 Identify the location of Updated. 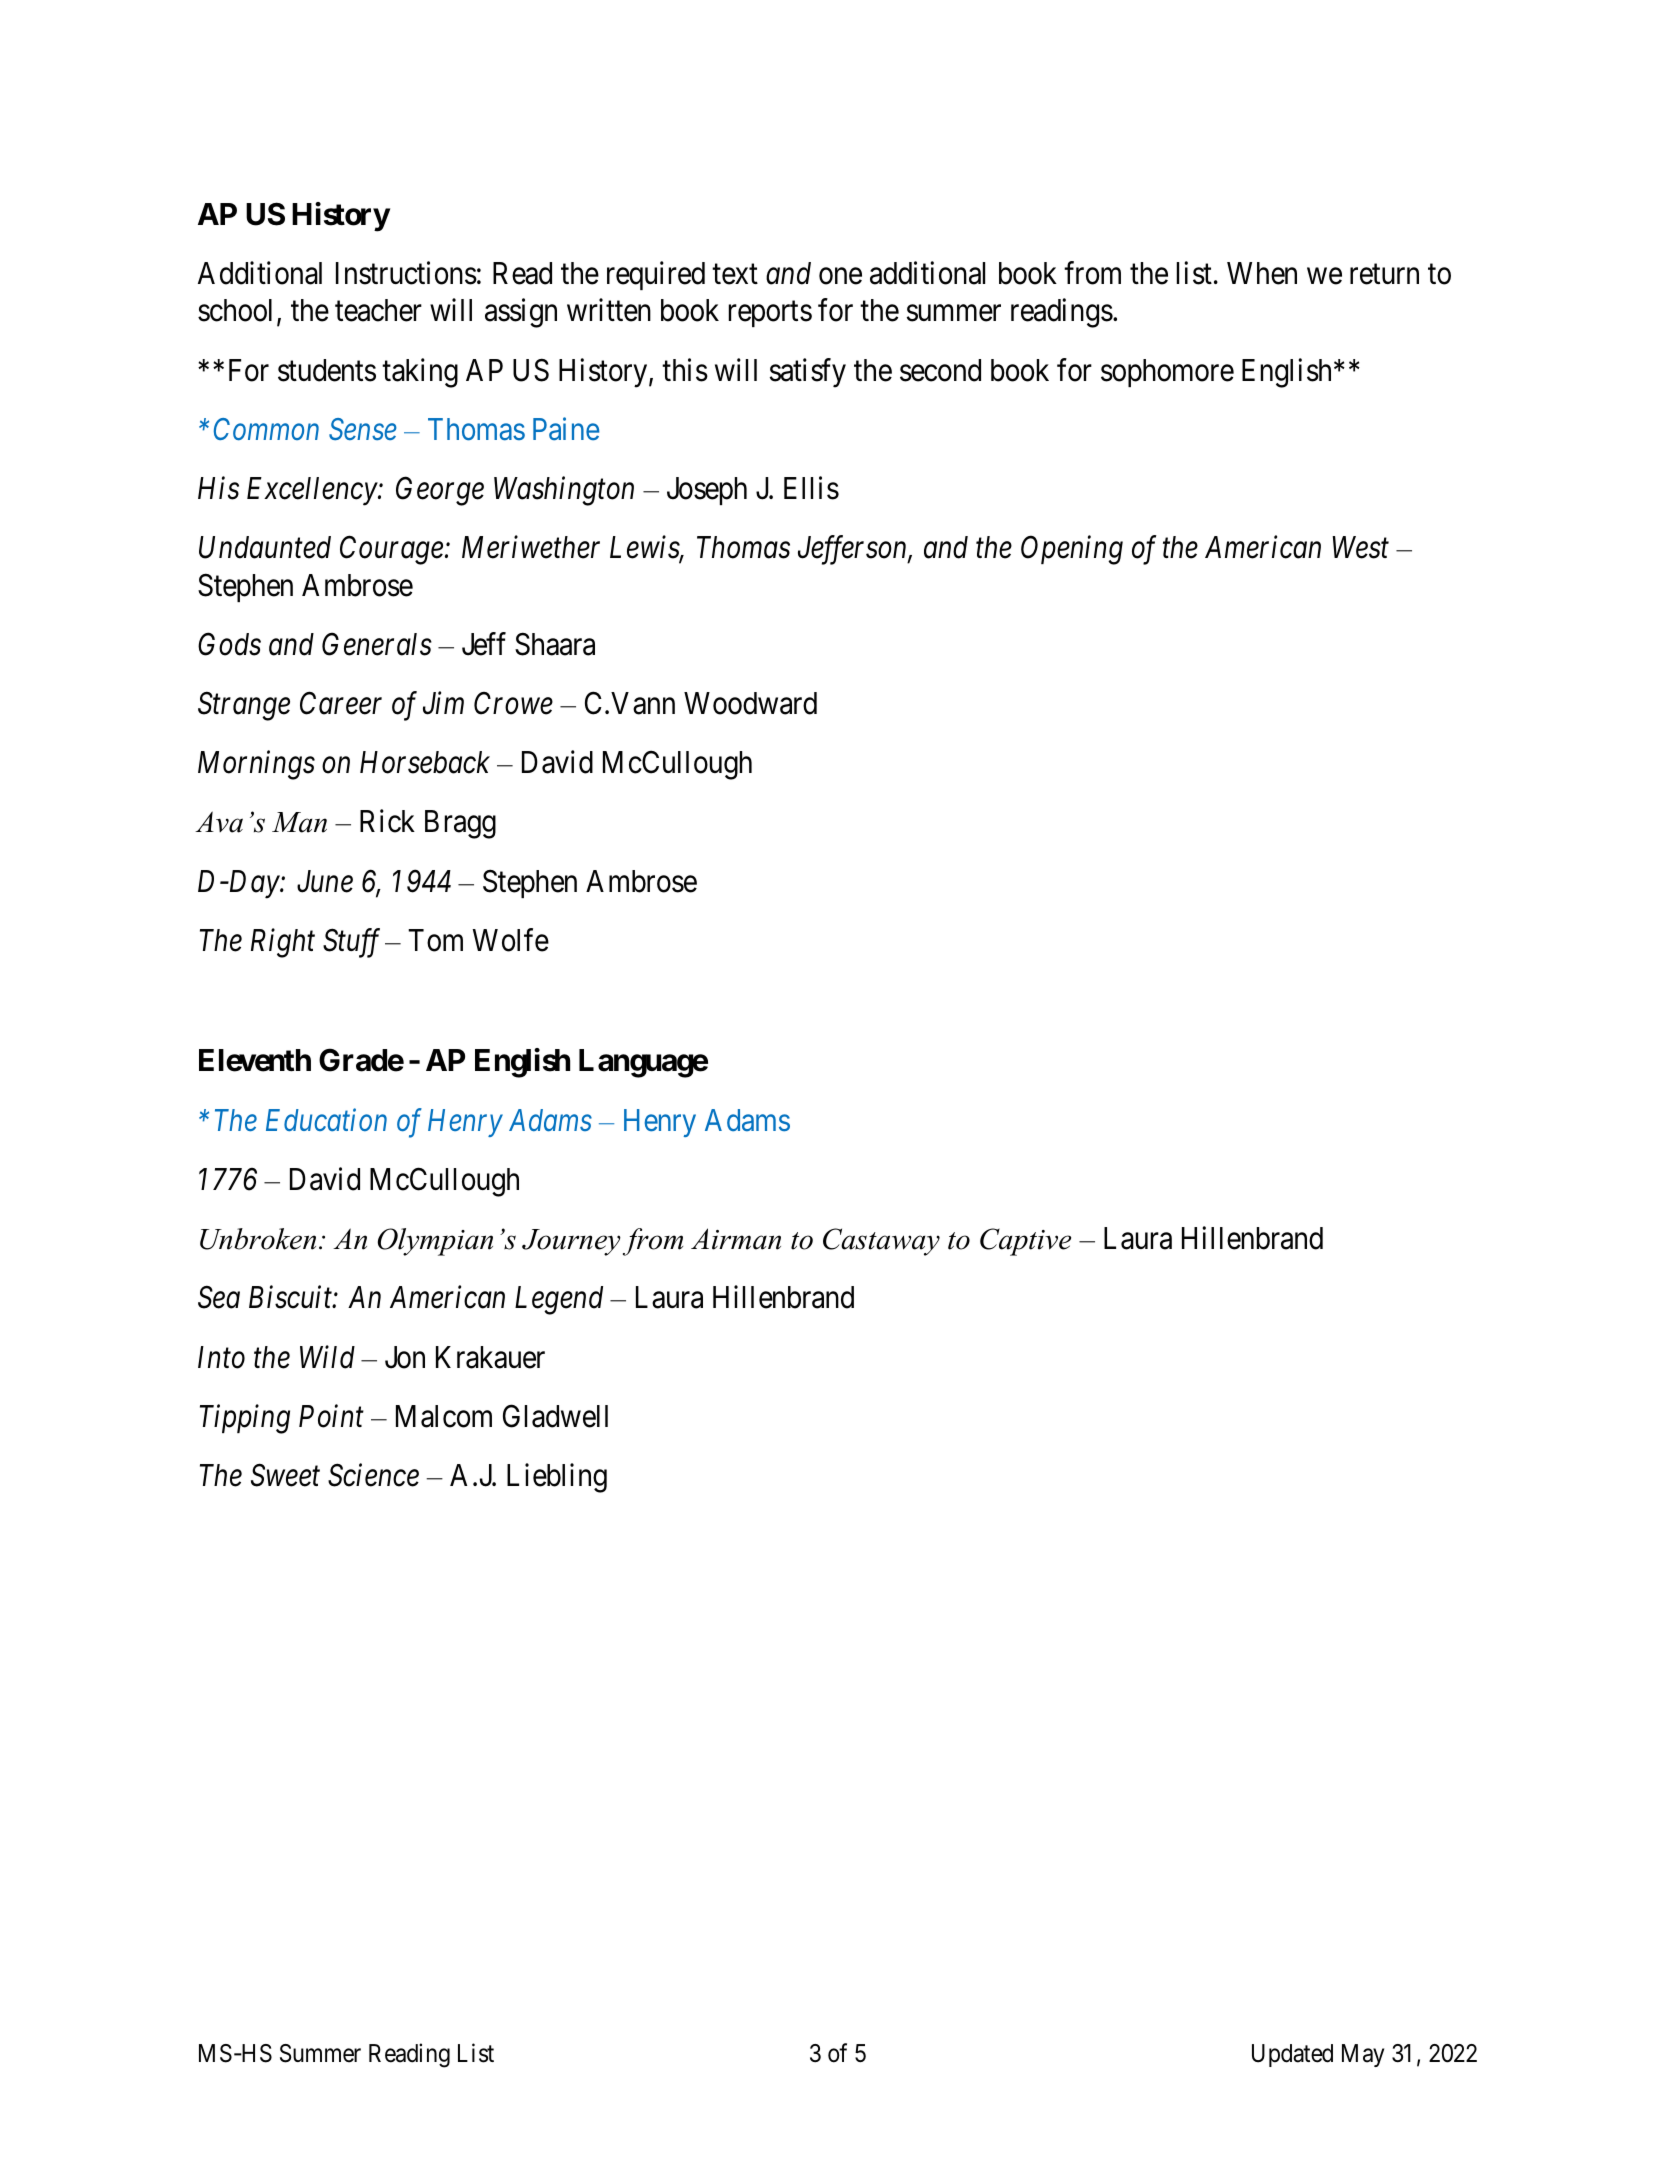
(1292, 2055).
